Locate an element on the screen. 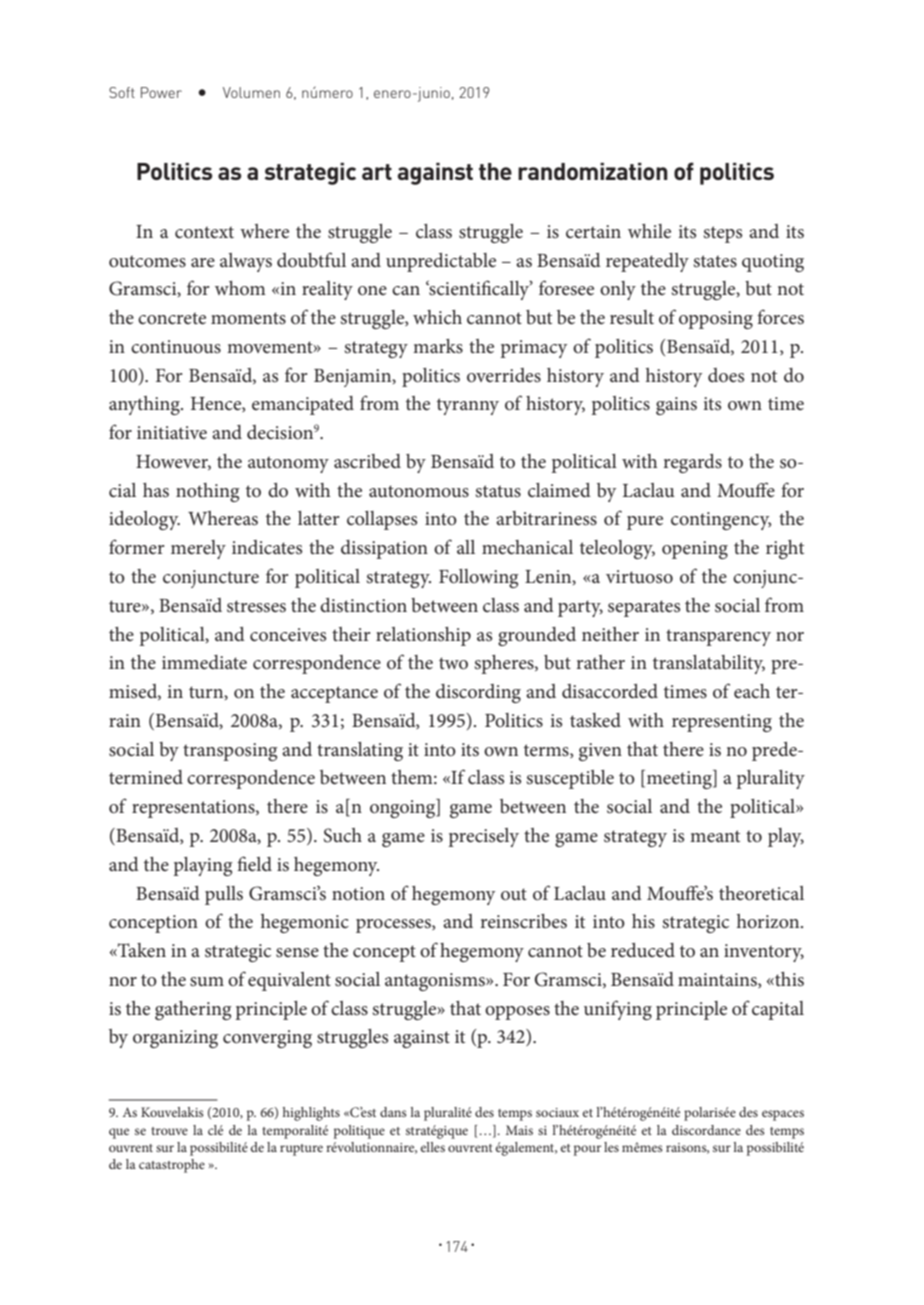 The width and height of the screenshot is (924, 1305). relationship is located at coordinates (423, 636).
